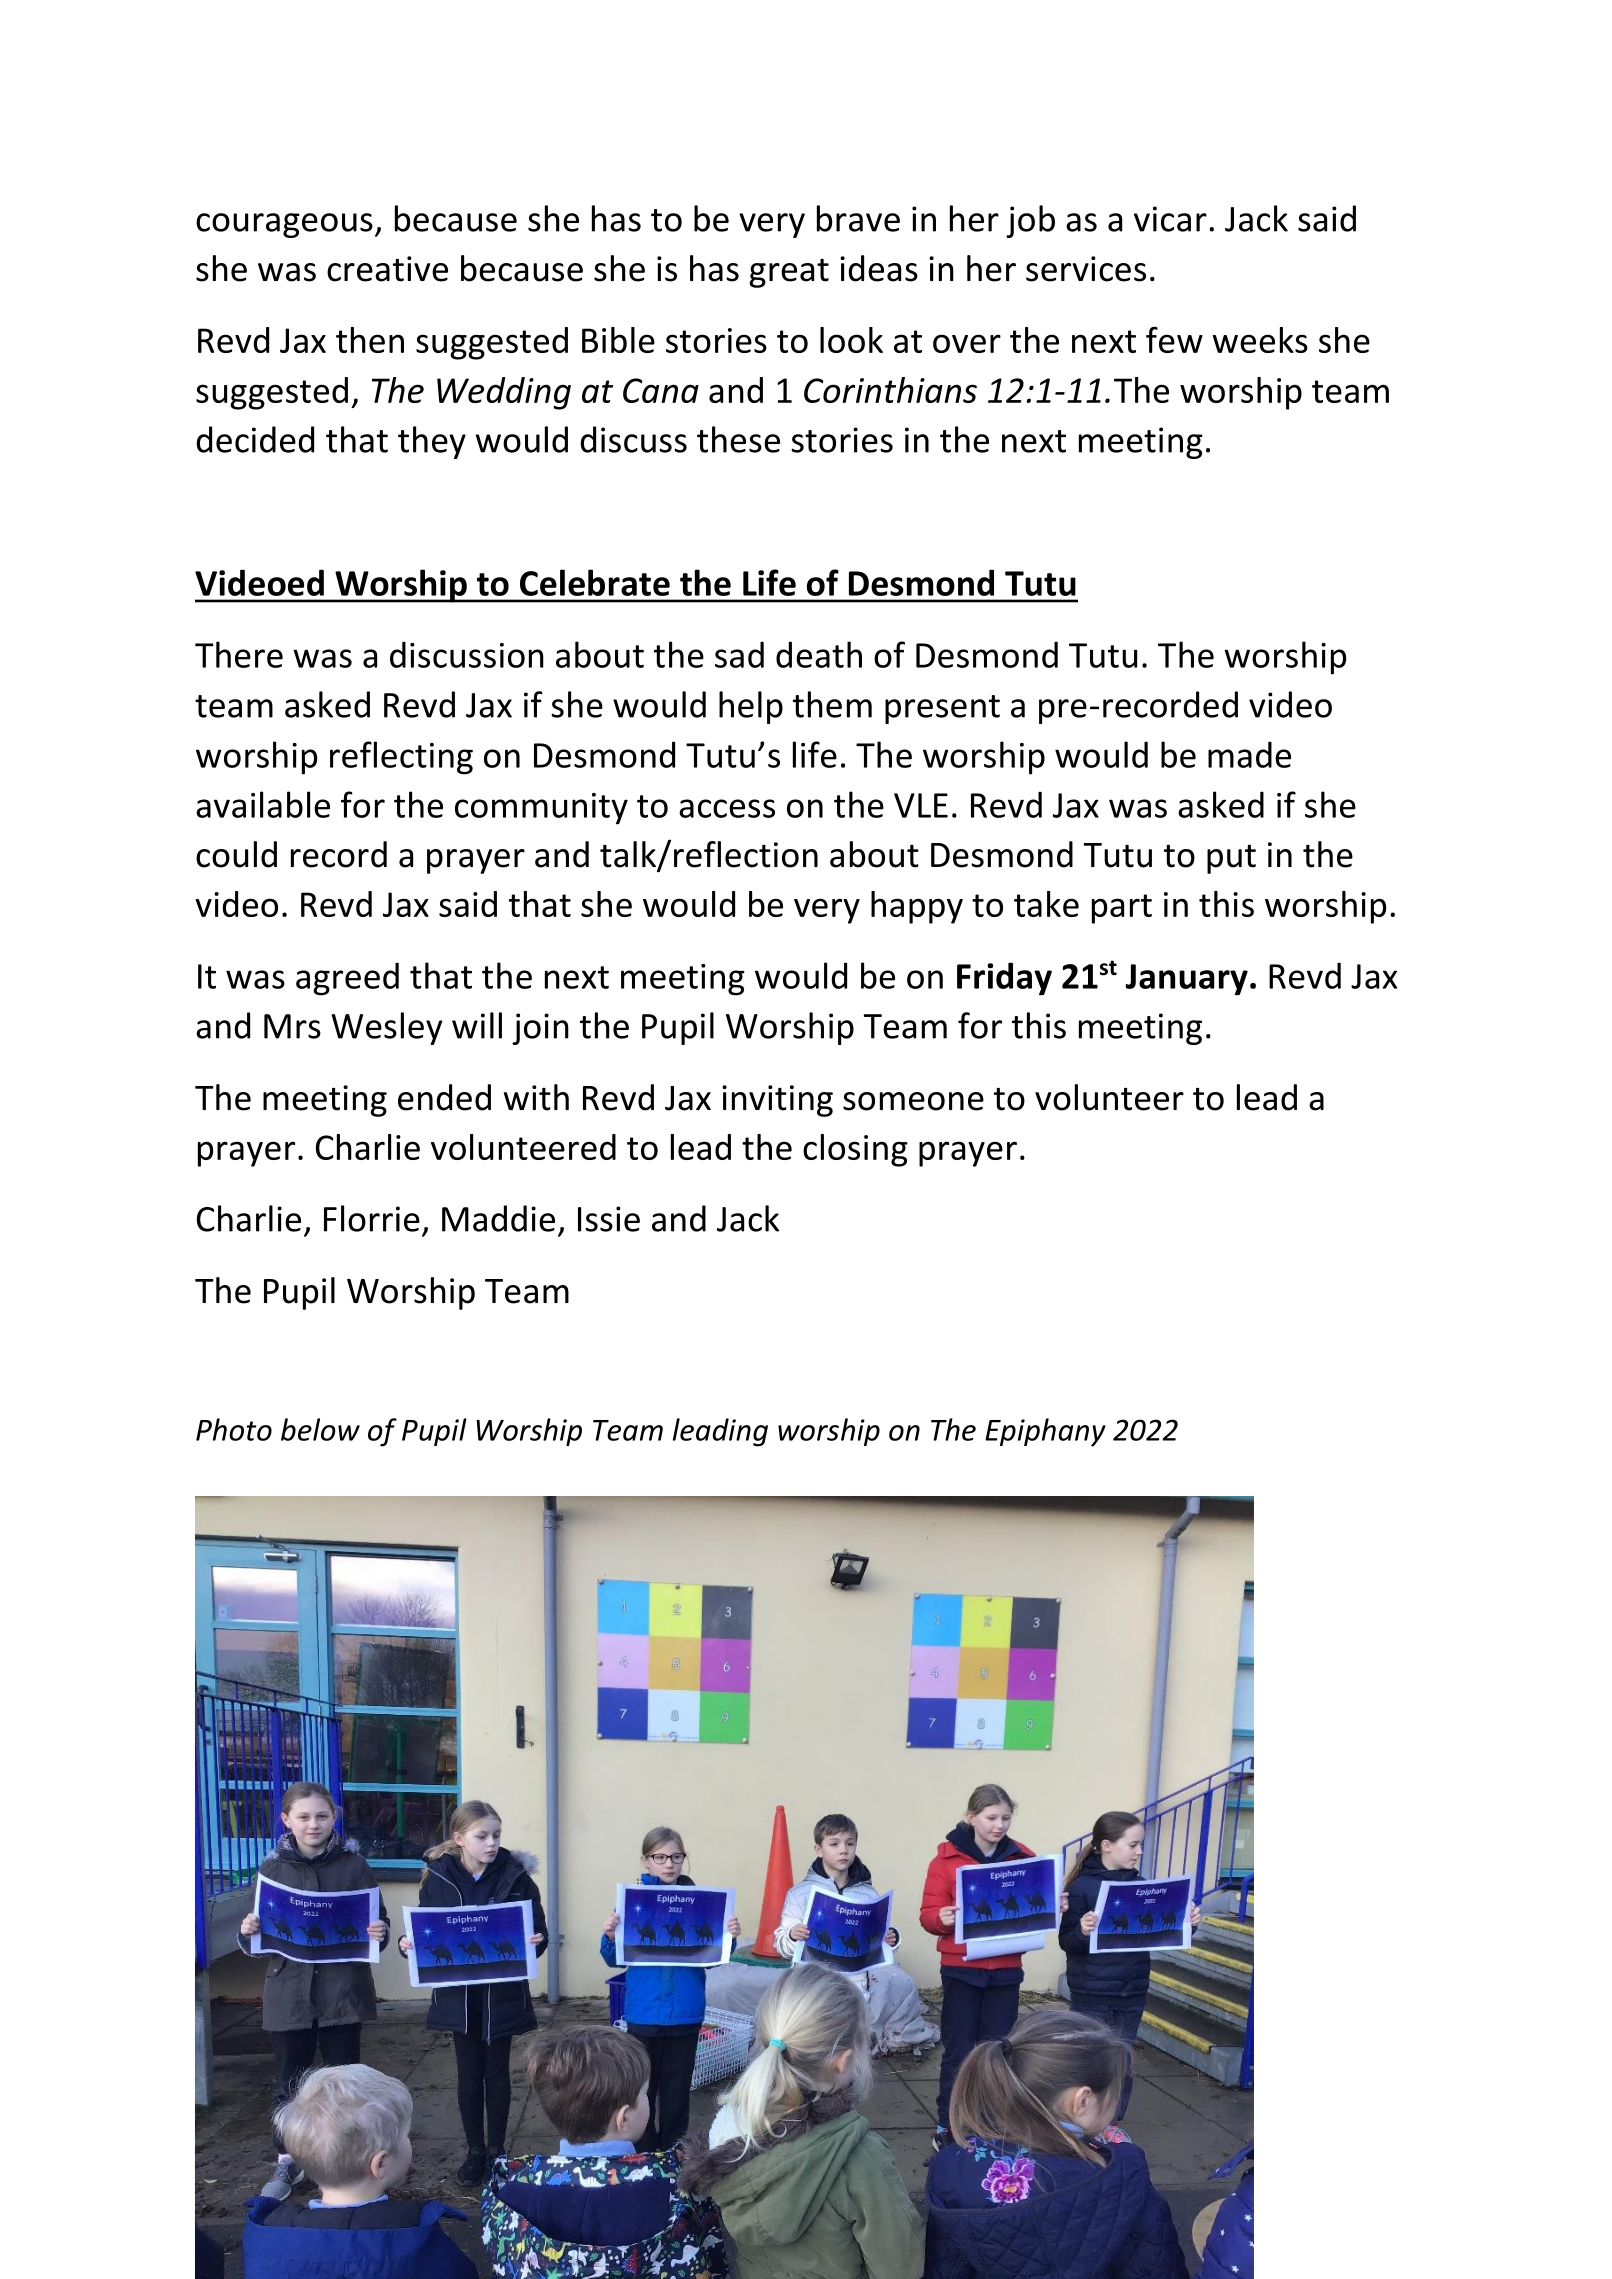  Describe the element at coordinates (263, 804) in the screenshot. I see `available` at that location.
